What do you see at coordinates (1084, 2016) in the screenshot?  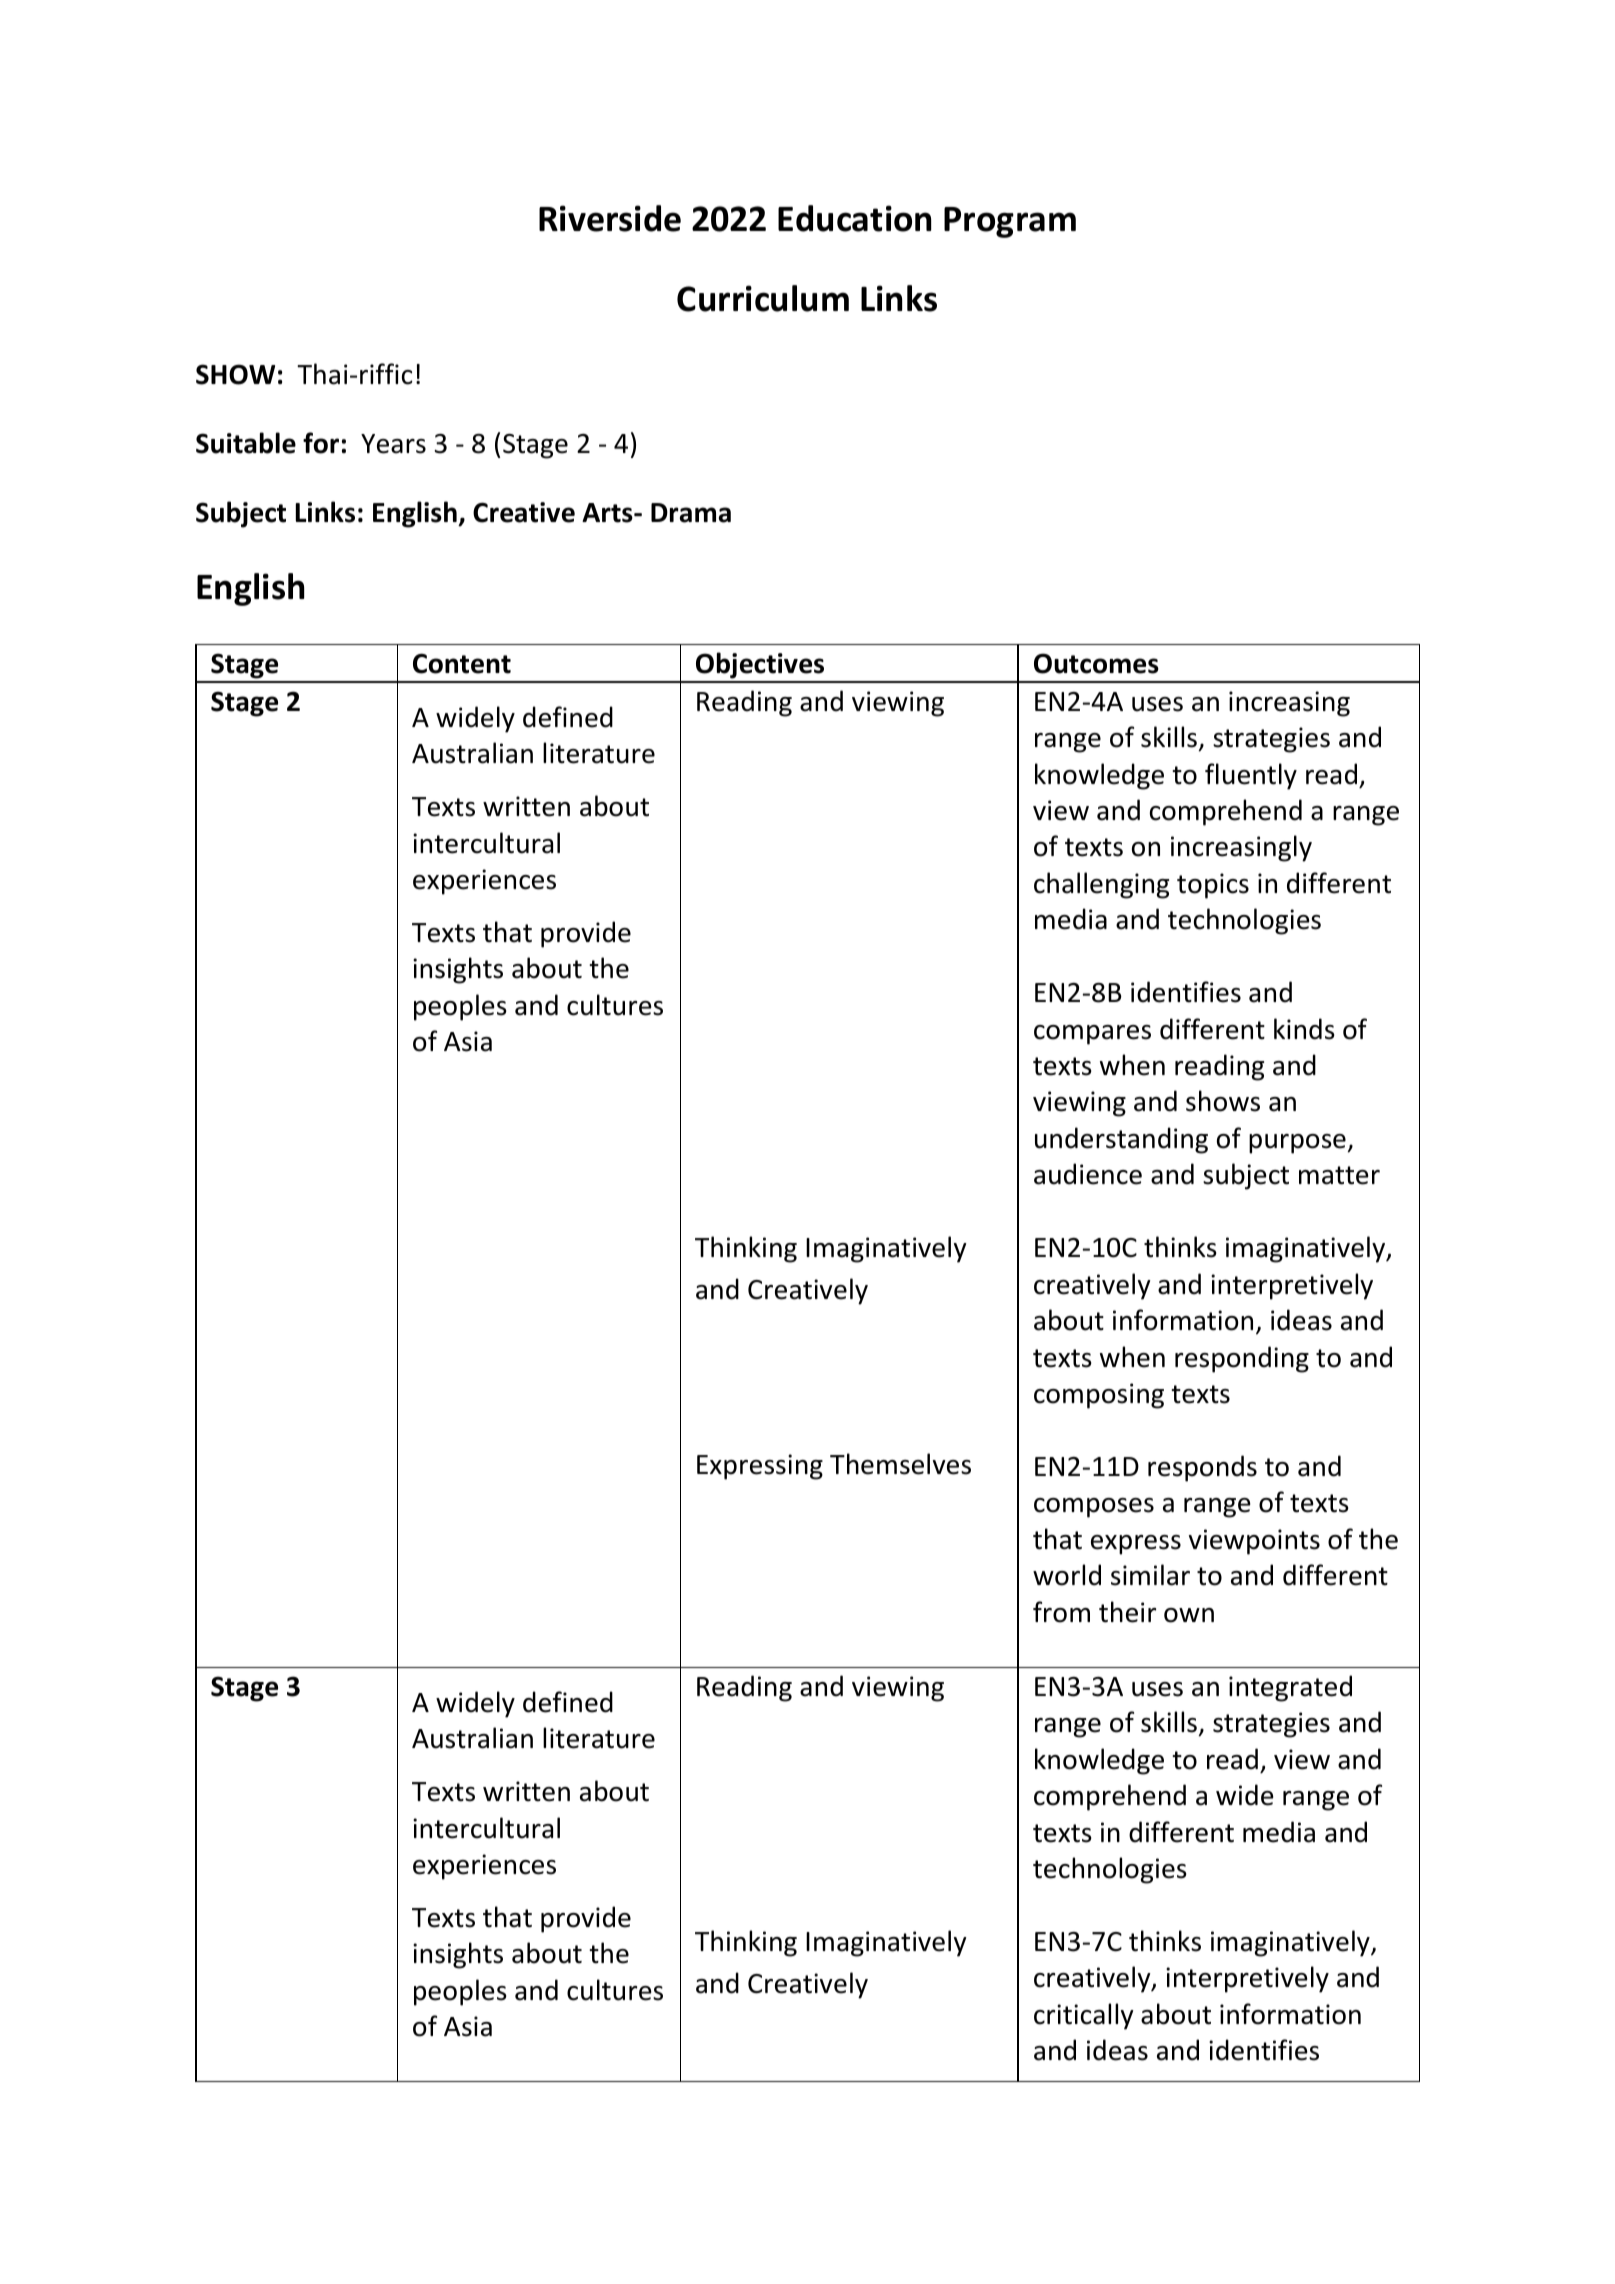 I see `critically` at bounding box center [1084, 2016].
